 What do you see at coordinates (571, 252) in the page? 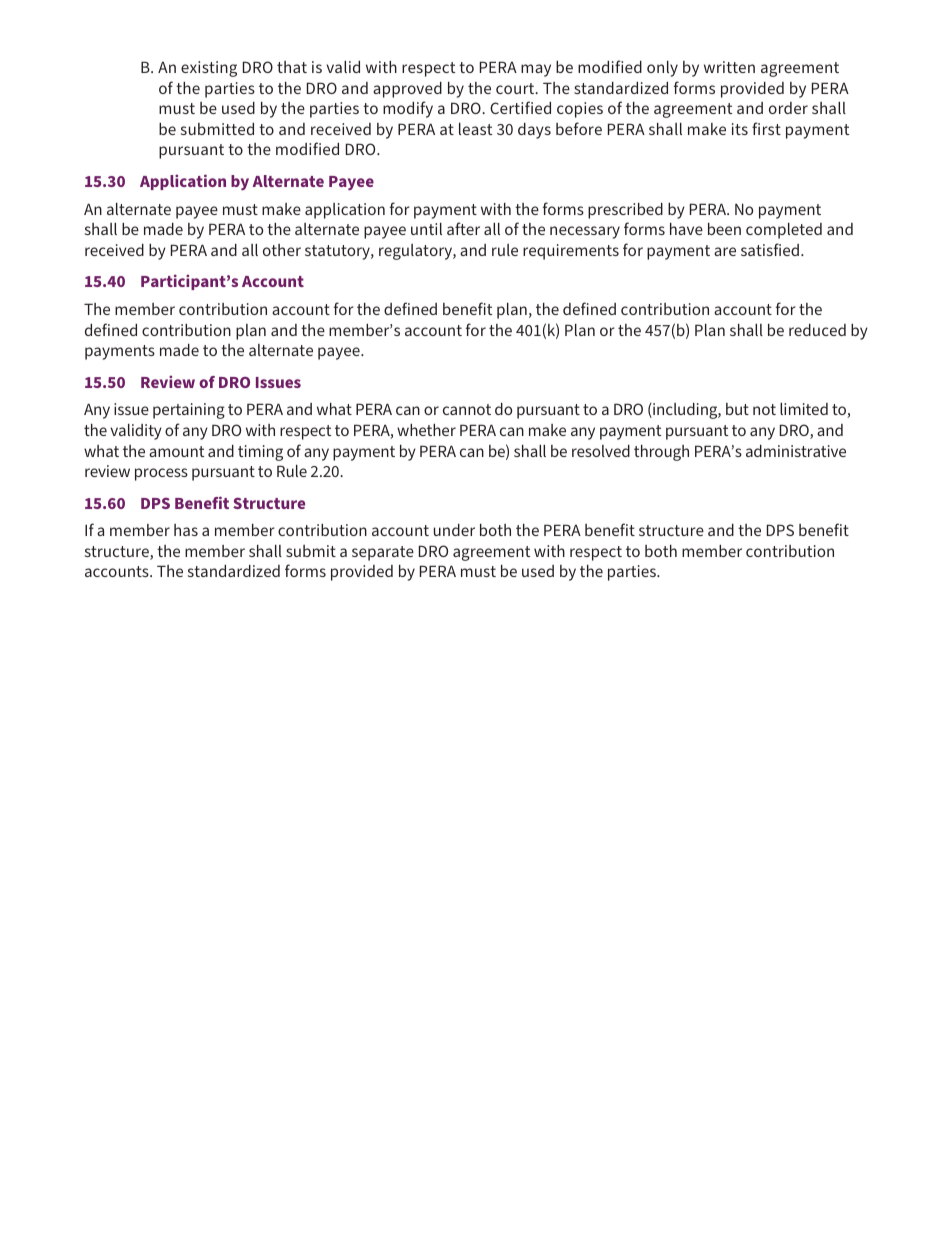
I see `requirements` at bounding box center [571, 252].
